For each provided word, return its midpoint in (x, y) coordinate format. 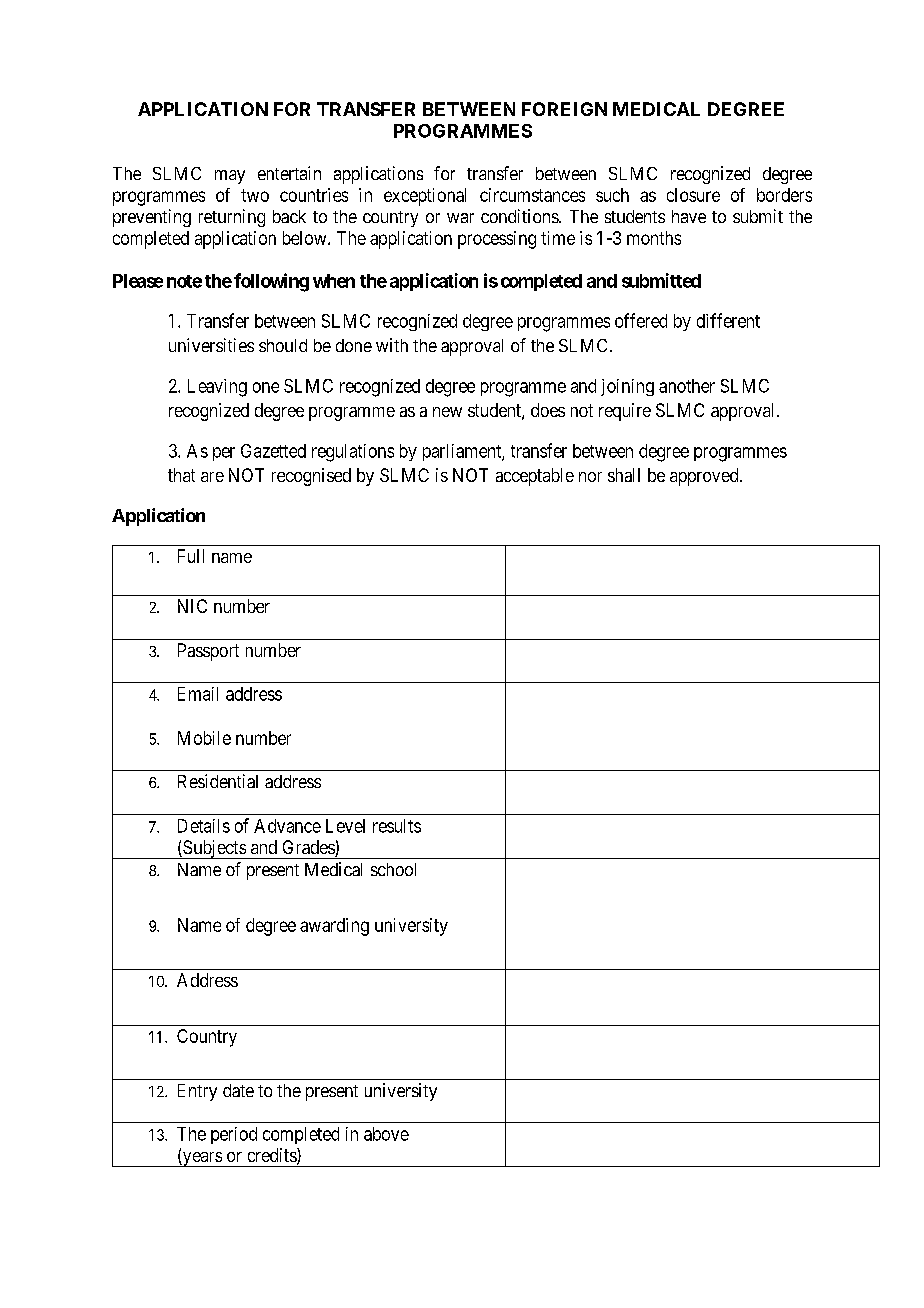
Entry (197, 1092)
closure (693, 195)
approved (705, 477)
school (393, 869)
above (386, 1134)
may (230, 177)
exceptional (425, 197)
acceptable (535, 477)
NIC (192, 606)
